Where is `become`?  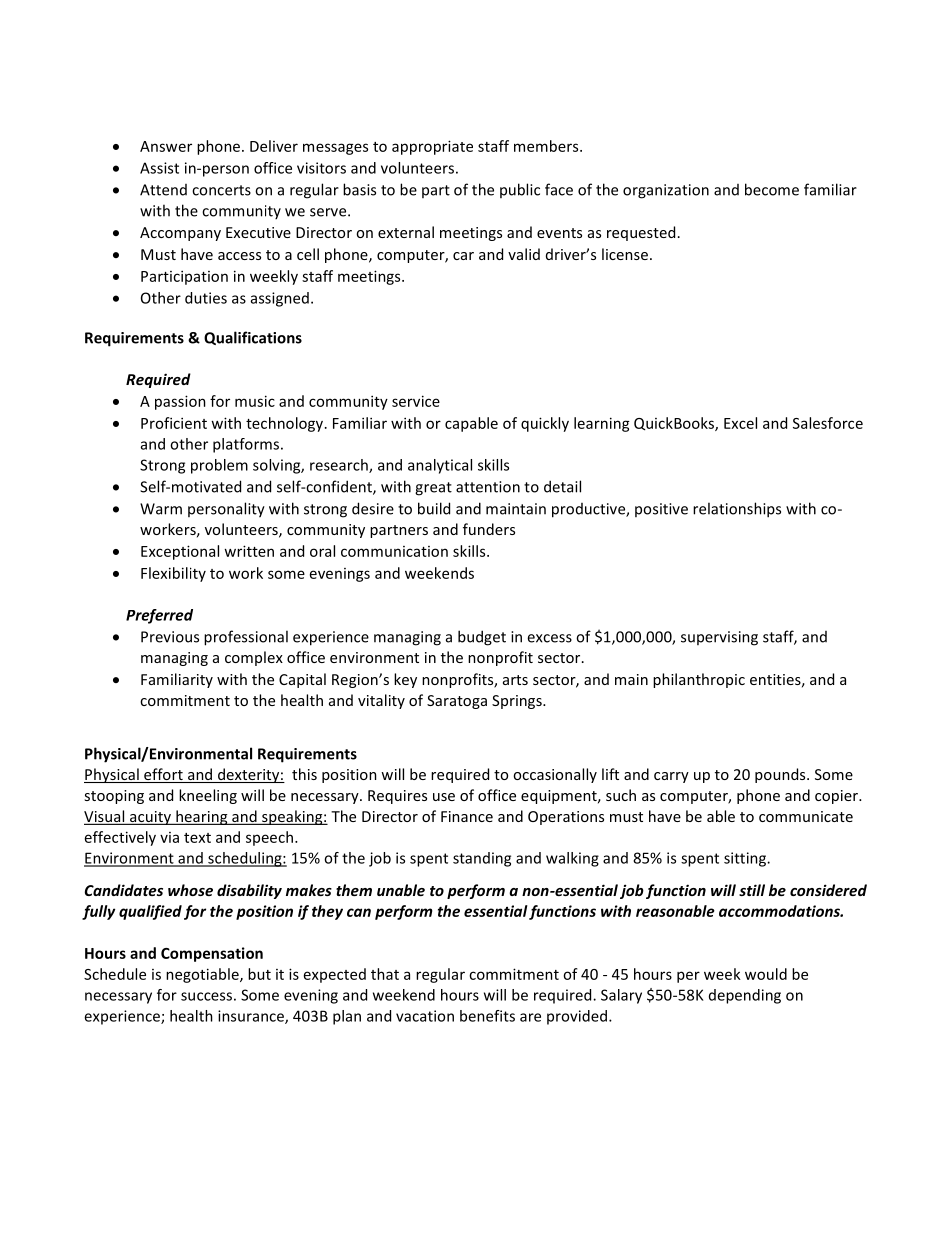 become is located at coordinates (772, 189).
